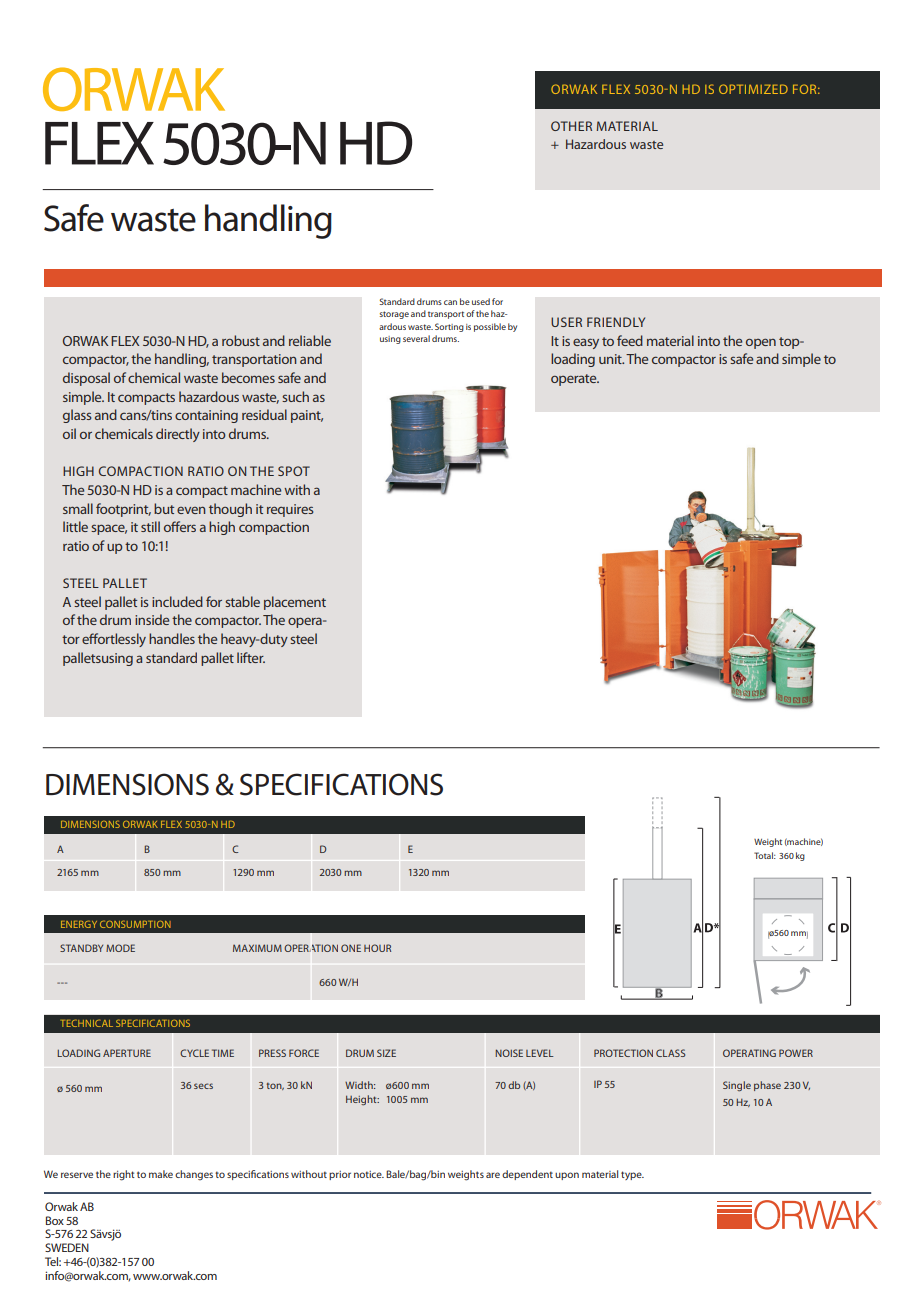  I want to click on handles, so click(172, 638).
